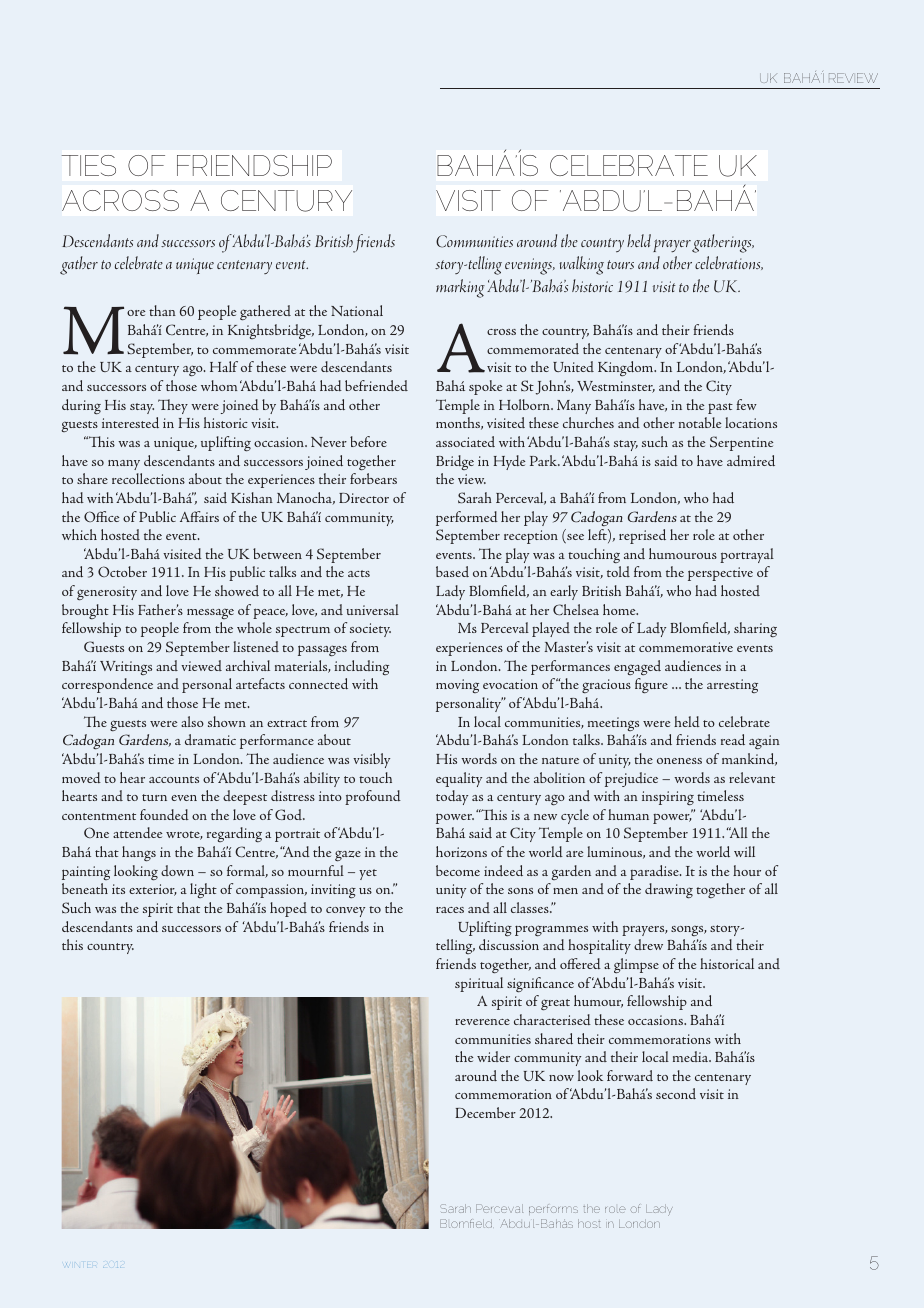 The image size is (924, 1308). What do you see at coordinates (620, 264) in the document?
I see `tours` at bounding box center [620, 264].
